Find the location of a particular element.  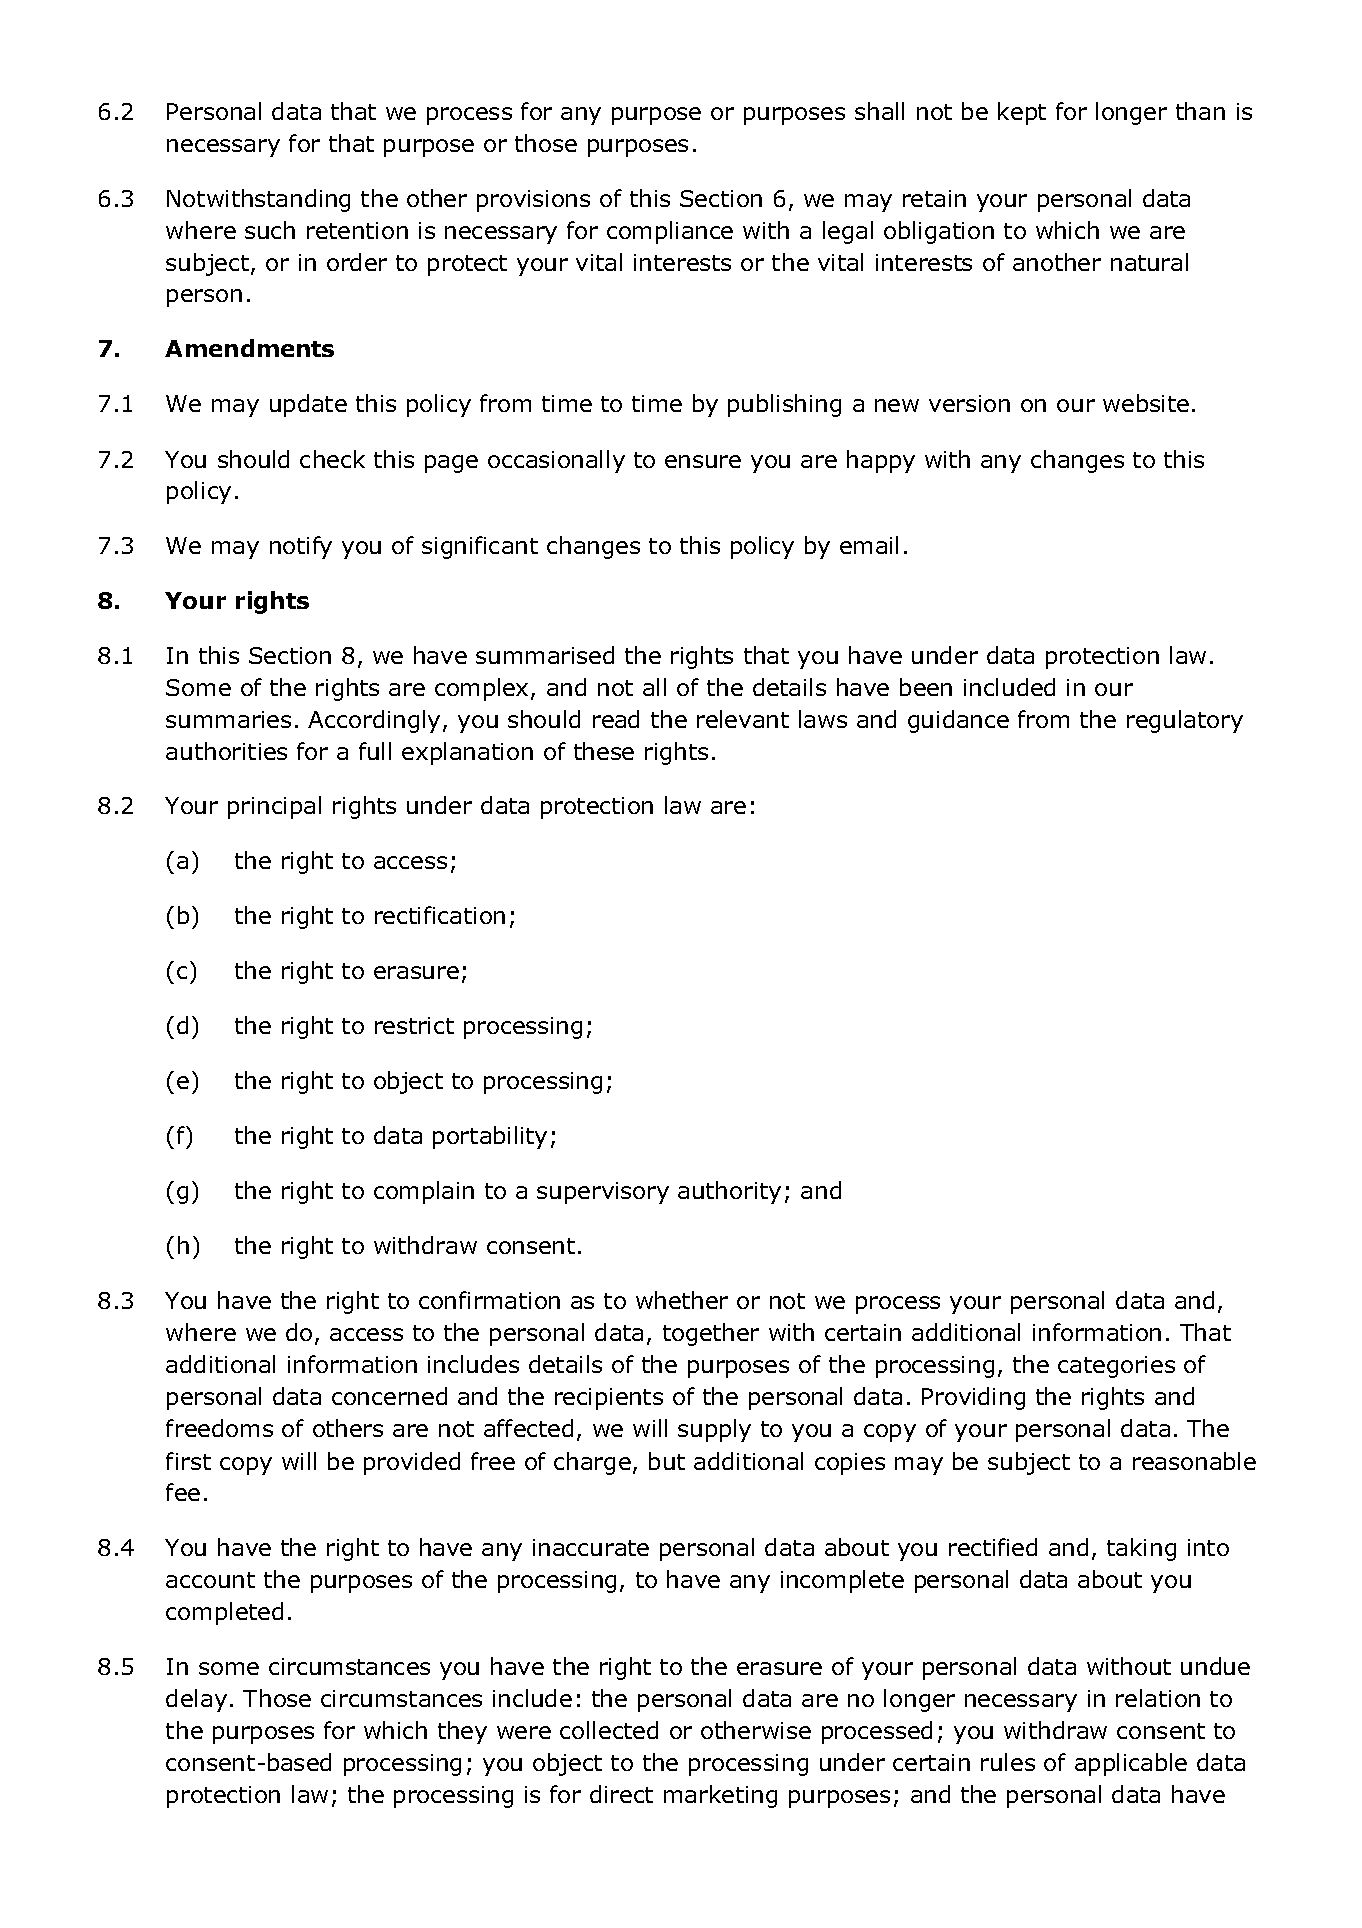

categories is located at coordinates (1116, 1367).
